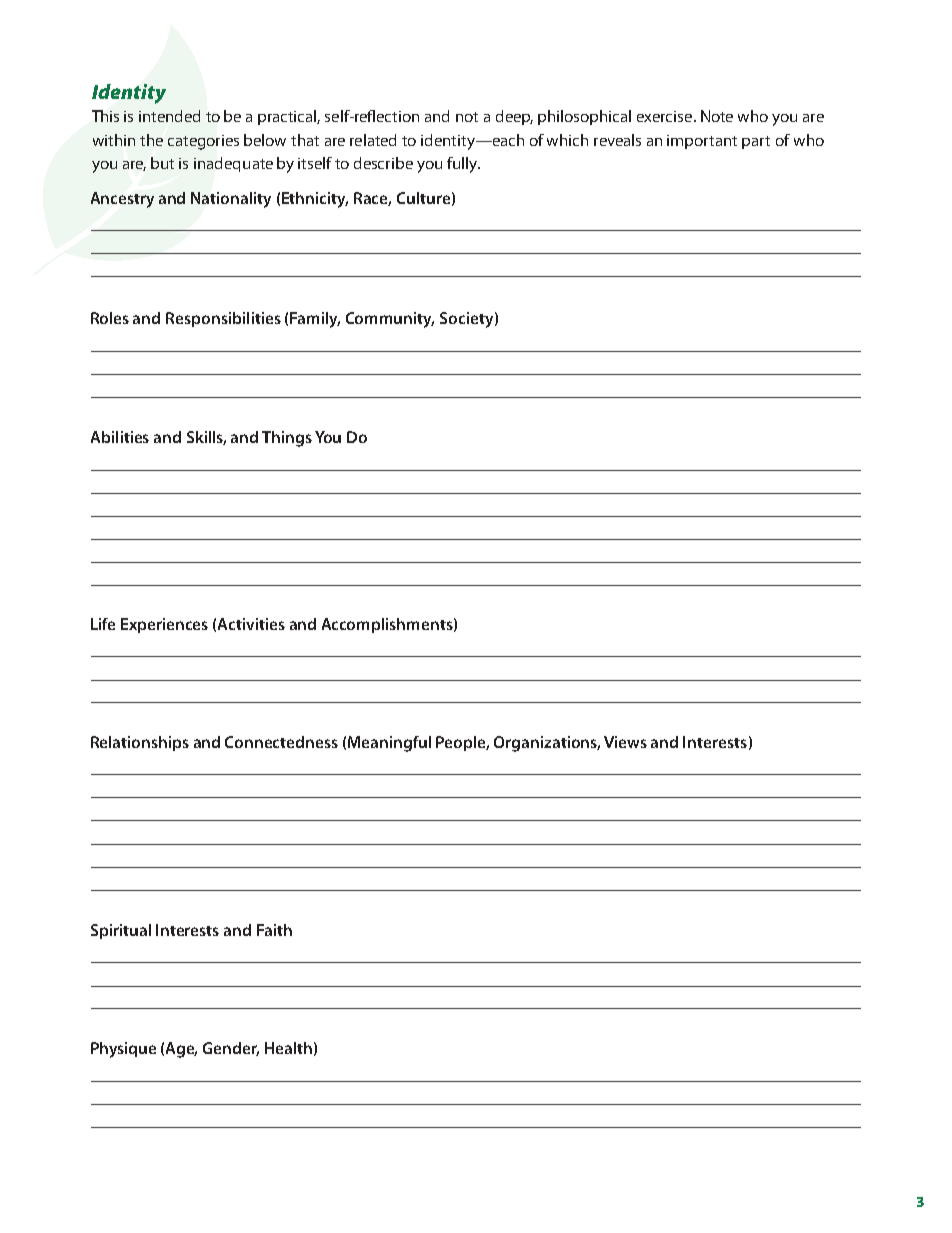  I want to click on Age, so click(181, 1050).
